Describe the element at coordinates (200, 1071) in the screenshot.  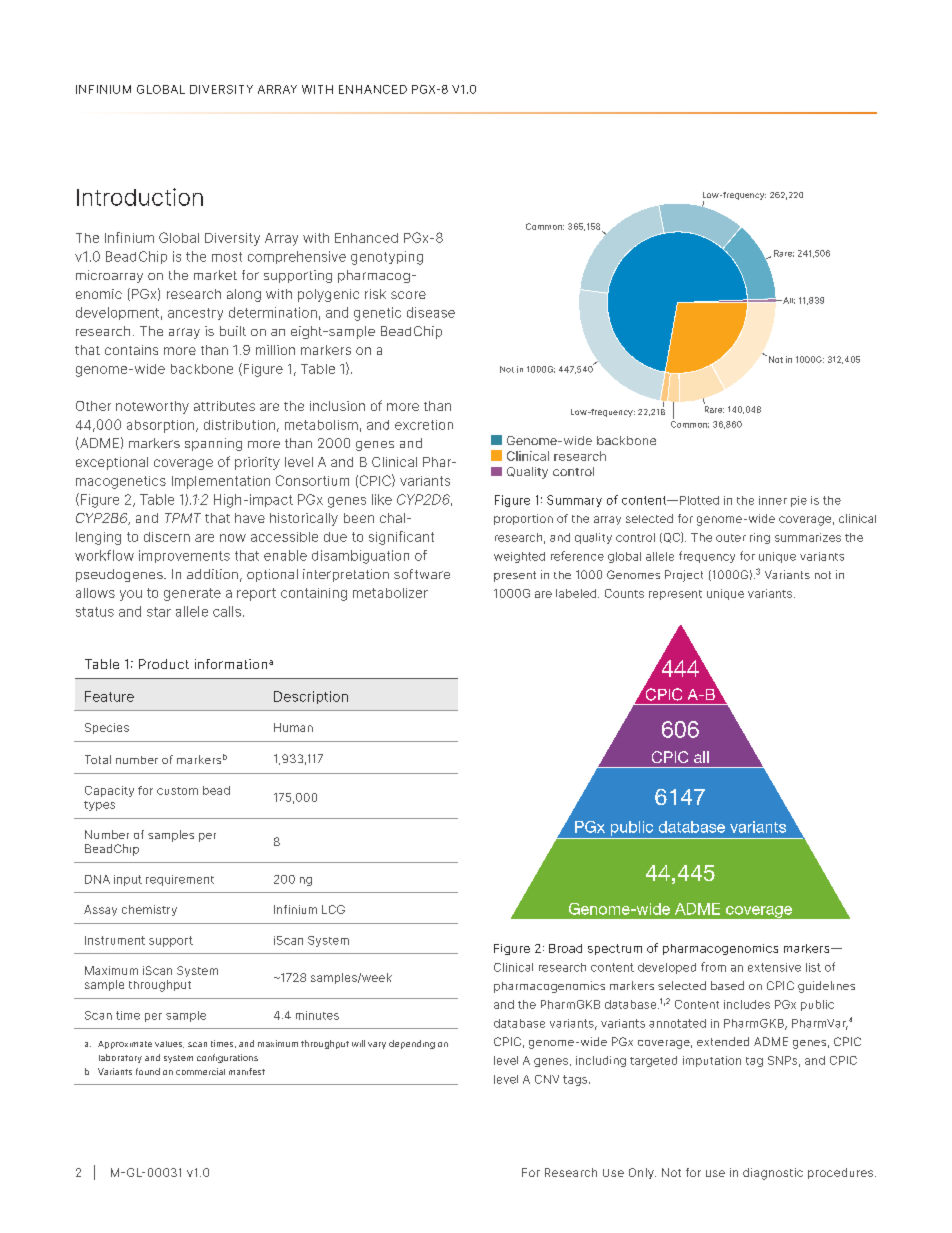
I see `commercial` at that location.
